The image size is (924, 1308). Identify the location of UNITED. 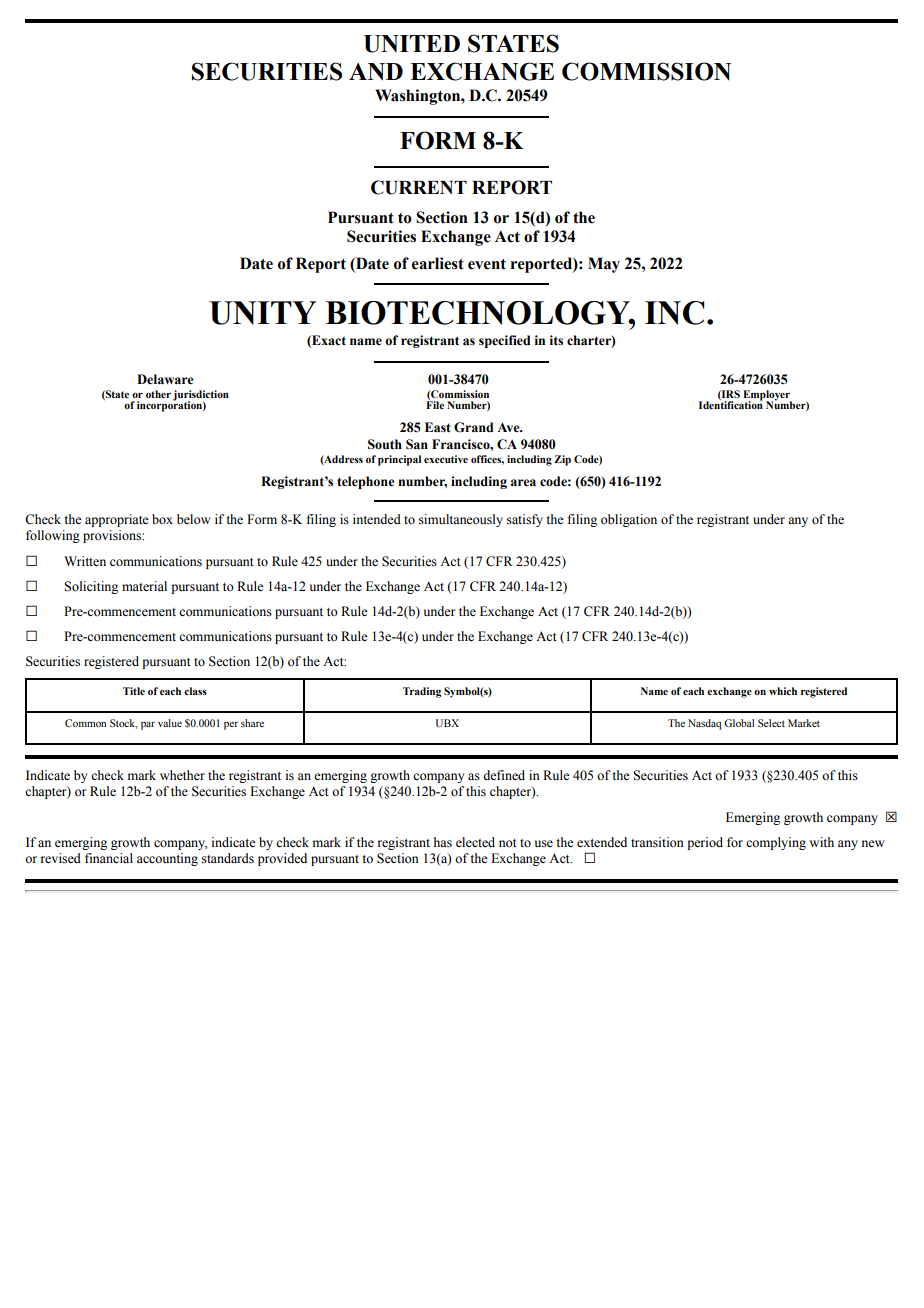
(412, 44).
